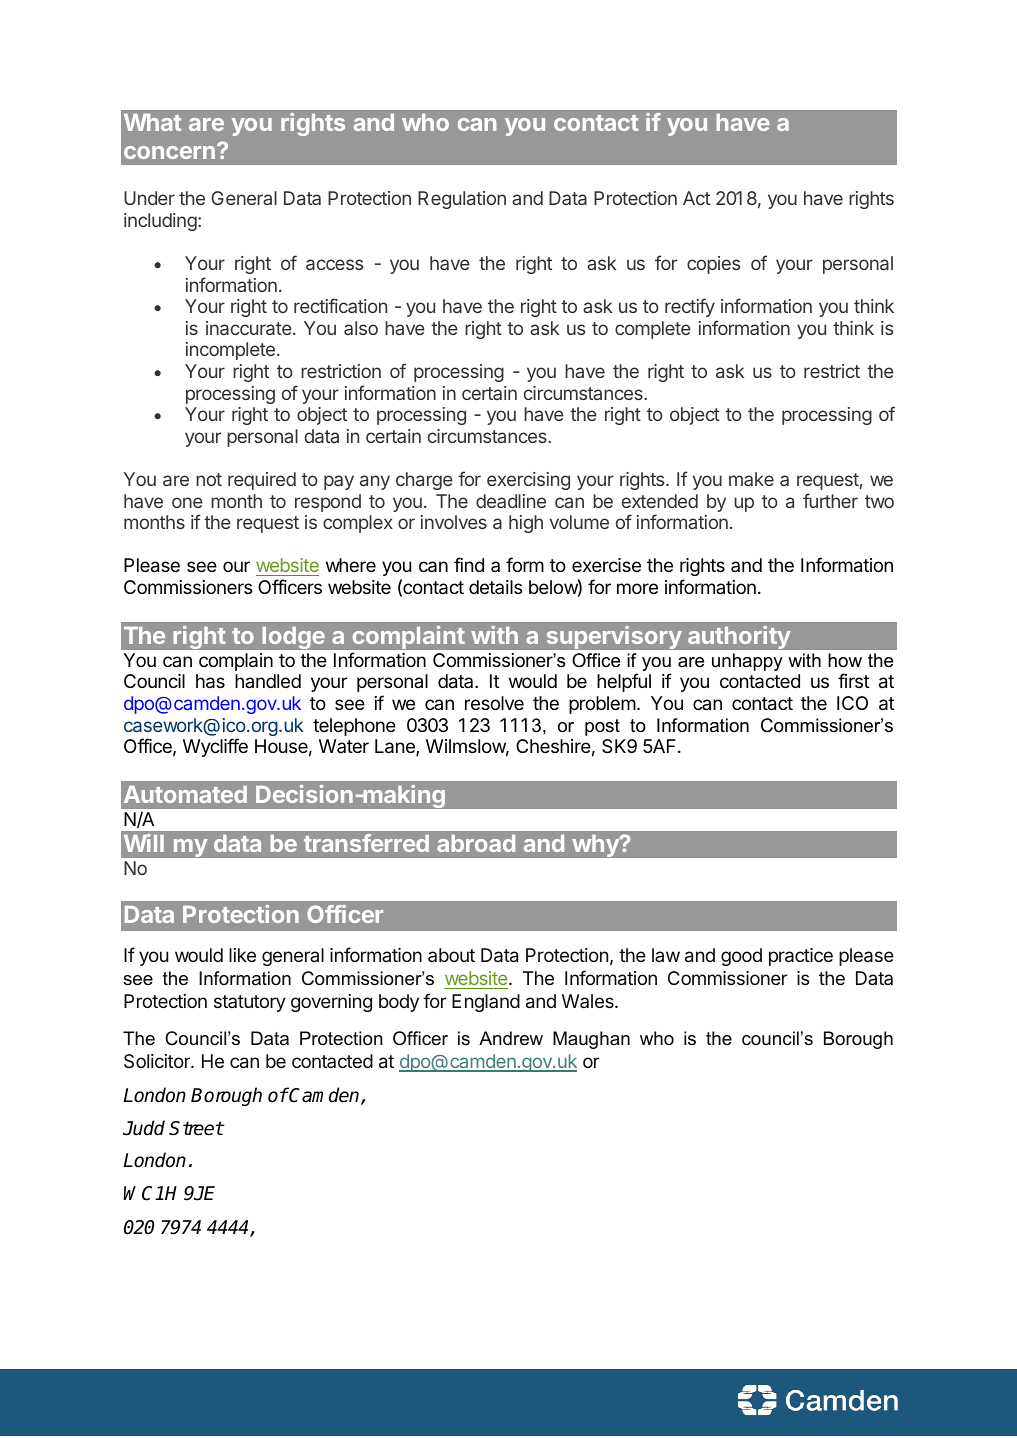 Image resolution: width=1017 pixels, height=1438 pixels. I want to click on practice, so click(801, 957).
